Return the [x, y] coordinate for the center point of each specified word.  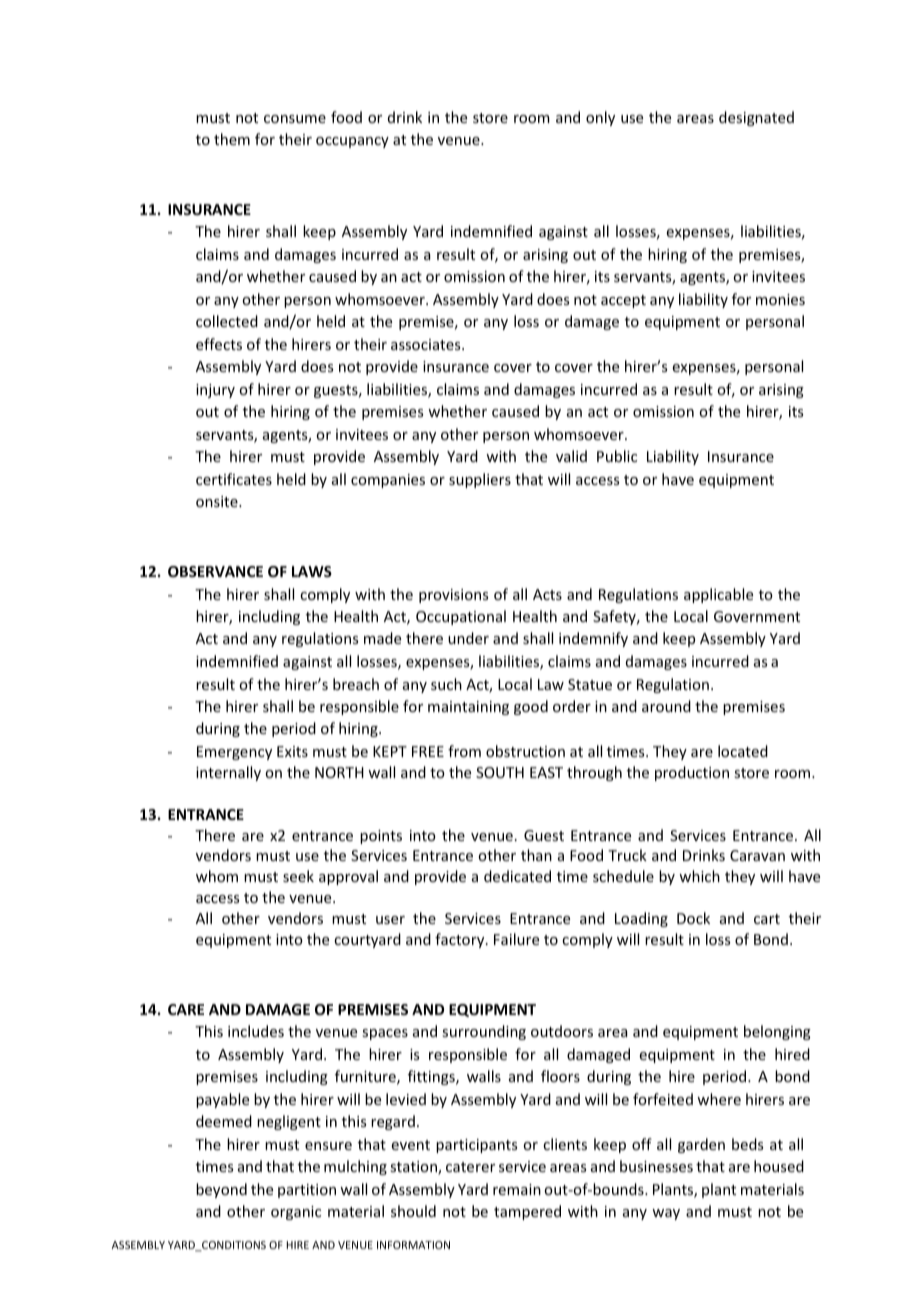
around [666, 706]
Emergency [234, 753]
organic [296, 1213]
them [232, 139]
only [600, 118]
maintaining [468, 708]
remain [517, 1189]
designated [756, 118]
